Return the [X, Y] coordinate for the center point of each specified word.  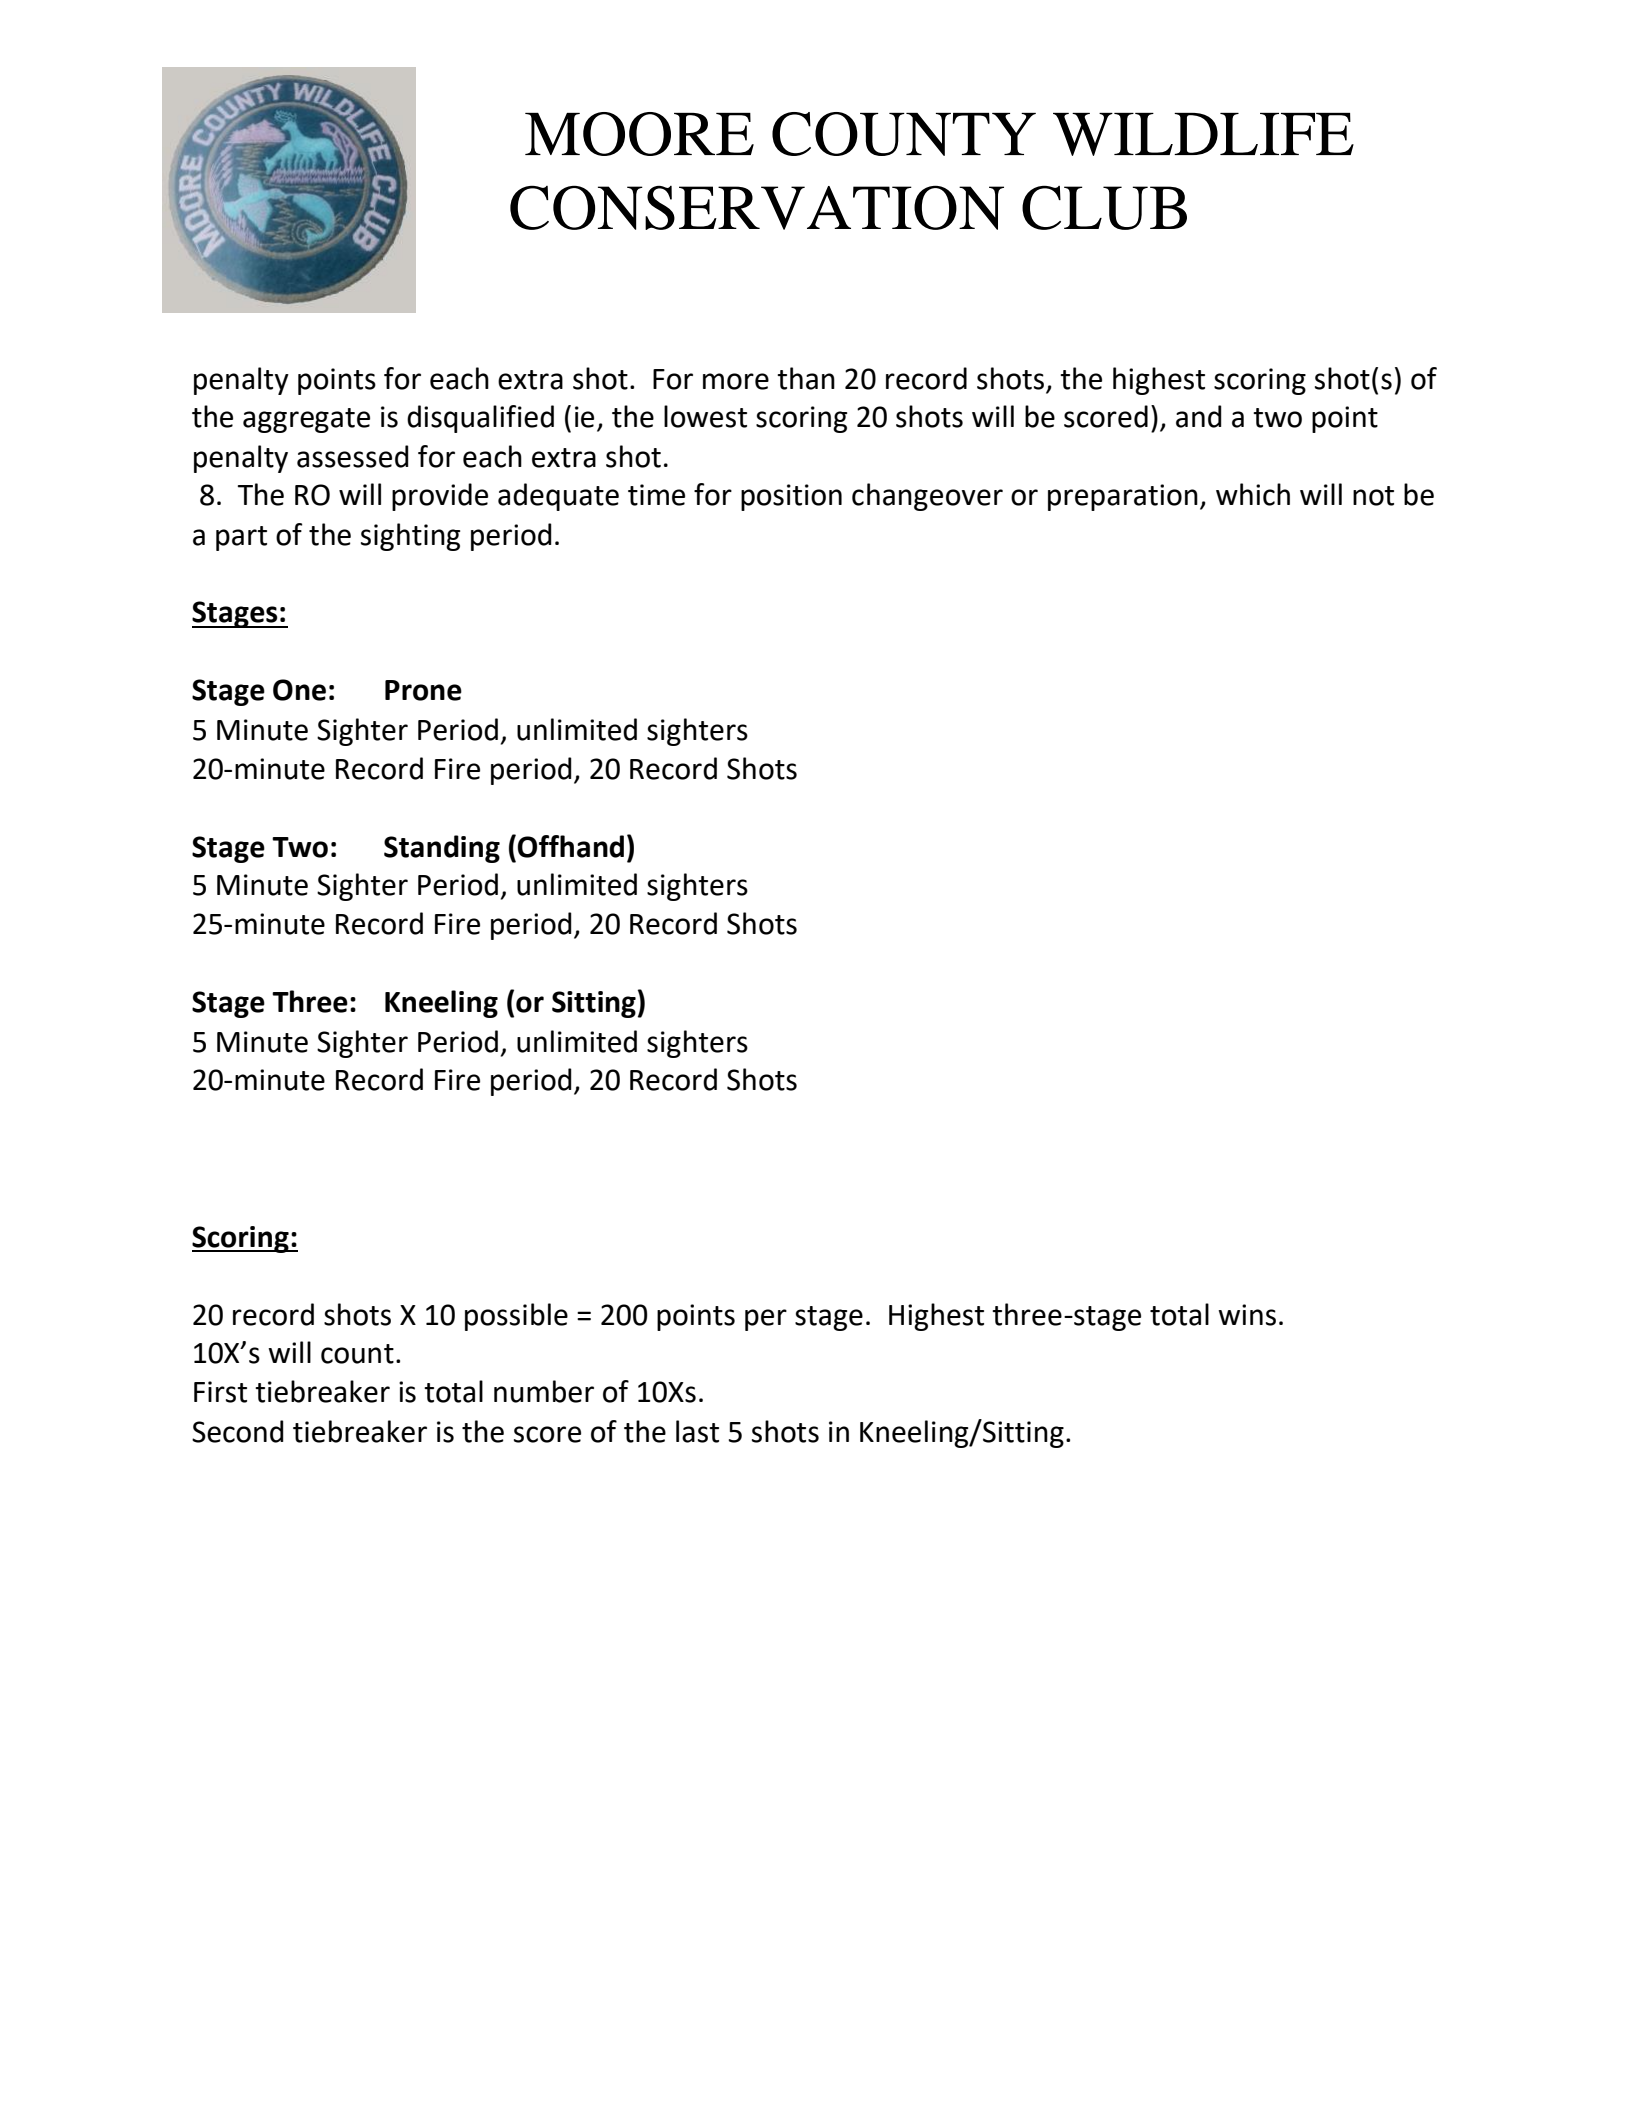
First [220, 1392]
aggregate [306, 420]
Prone [423, 690]
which [1253, 494]
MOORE [639, 134]
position [791, 497]
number [544, 1391]
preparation [1123, 497]
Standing [442, 849]
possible [516, 1317]
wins [1247, 1315]
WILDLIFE [1203, 134]
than [806, 378]
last [697, 1431]
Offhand [570, 846]
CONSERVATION [757, 207]
